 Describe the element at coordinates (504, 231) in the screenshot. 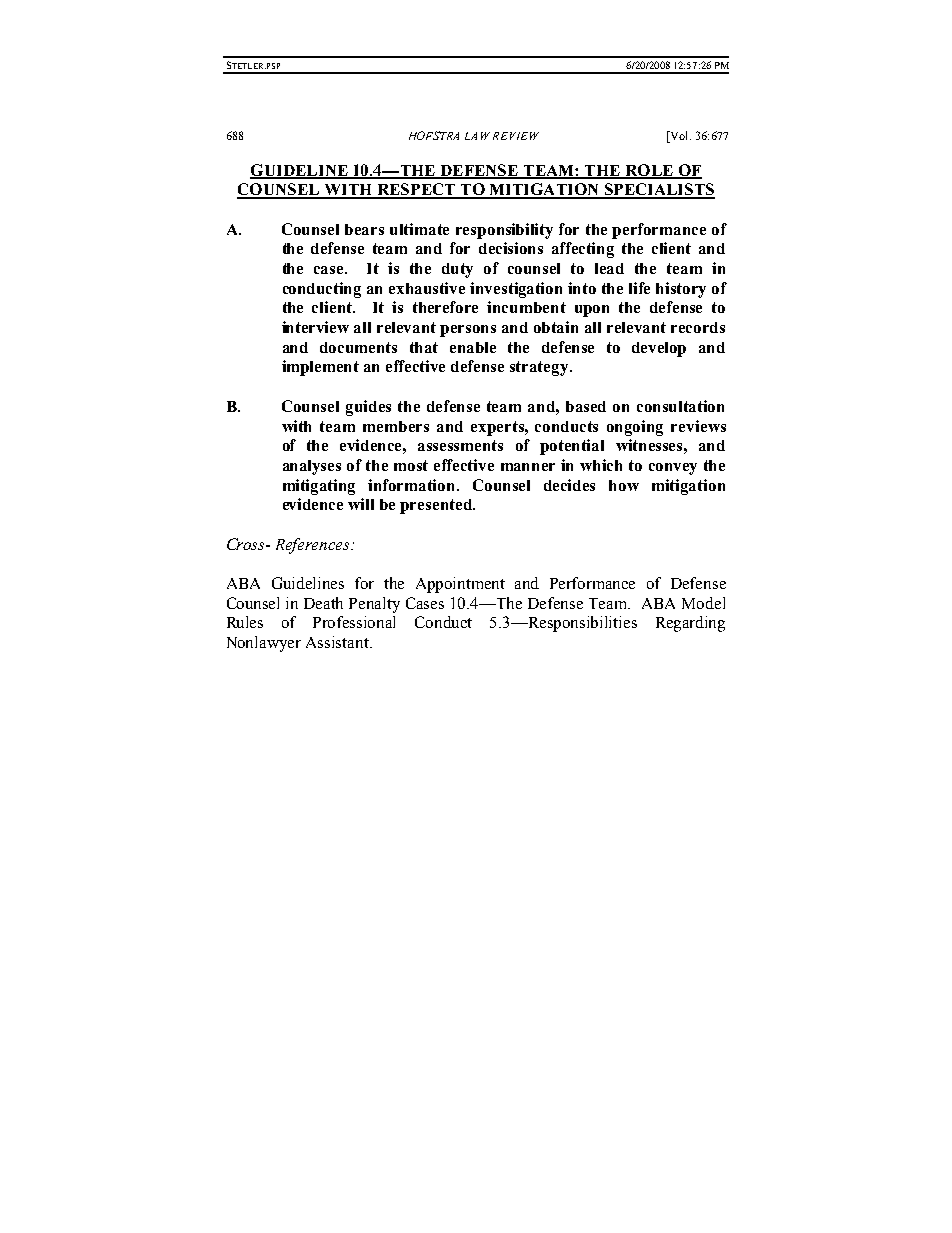

I see `responsibility` at that location.
